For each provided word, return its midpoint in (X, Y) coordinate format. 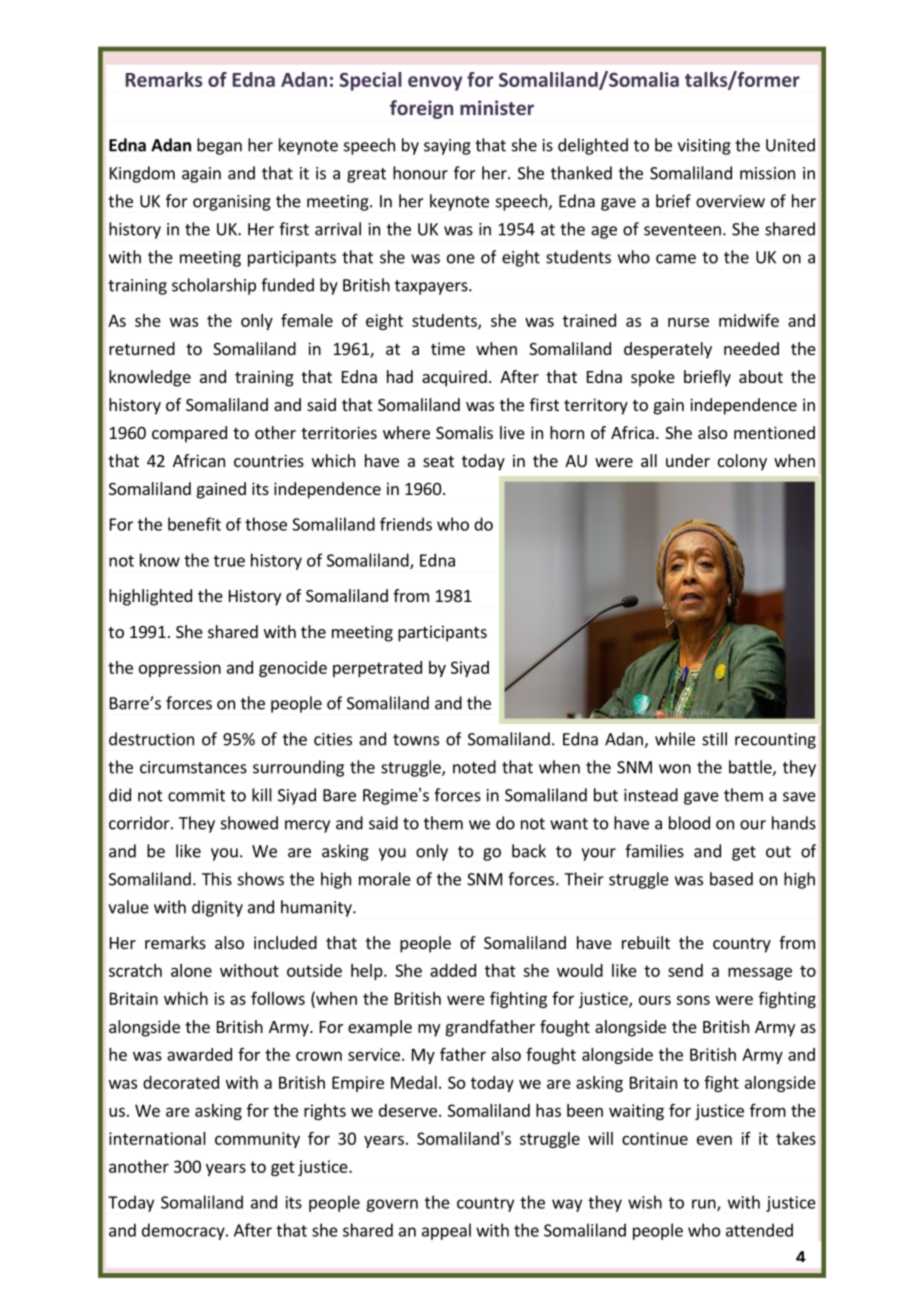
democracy (184, 1231)
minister (497, 107)
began (219, 146)
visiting (704, 147)
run (705, 1205)
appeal (446, 1231)
